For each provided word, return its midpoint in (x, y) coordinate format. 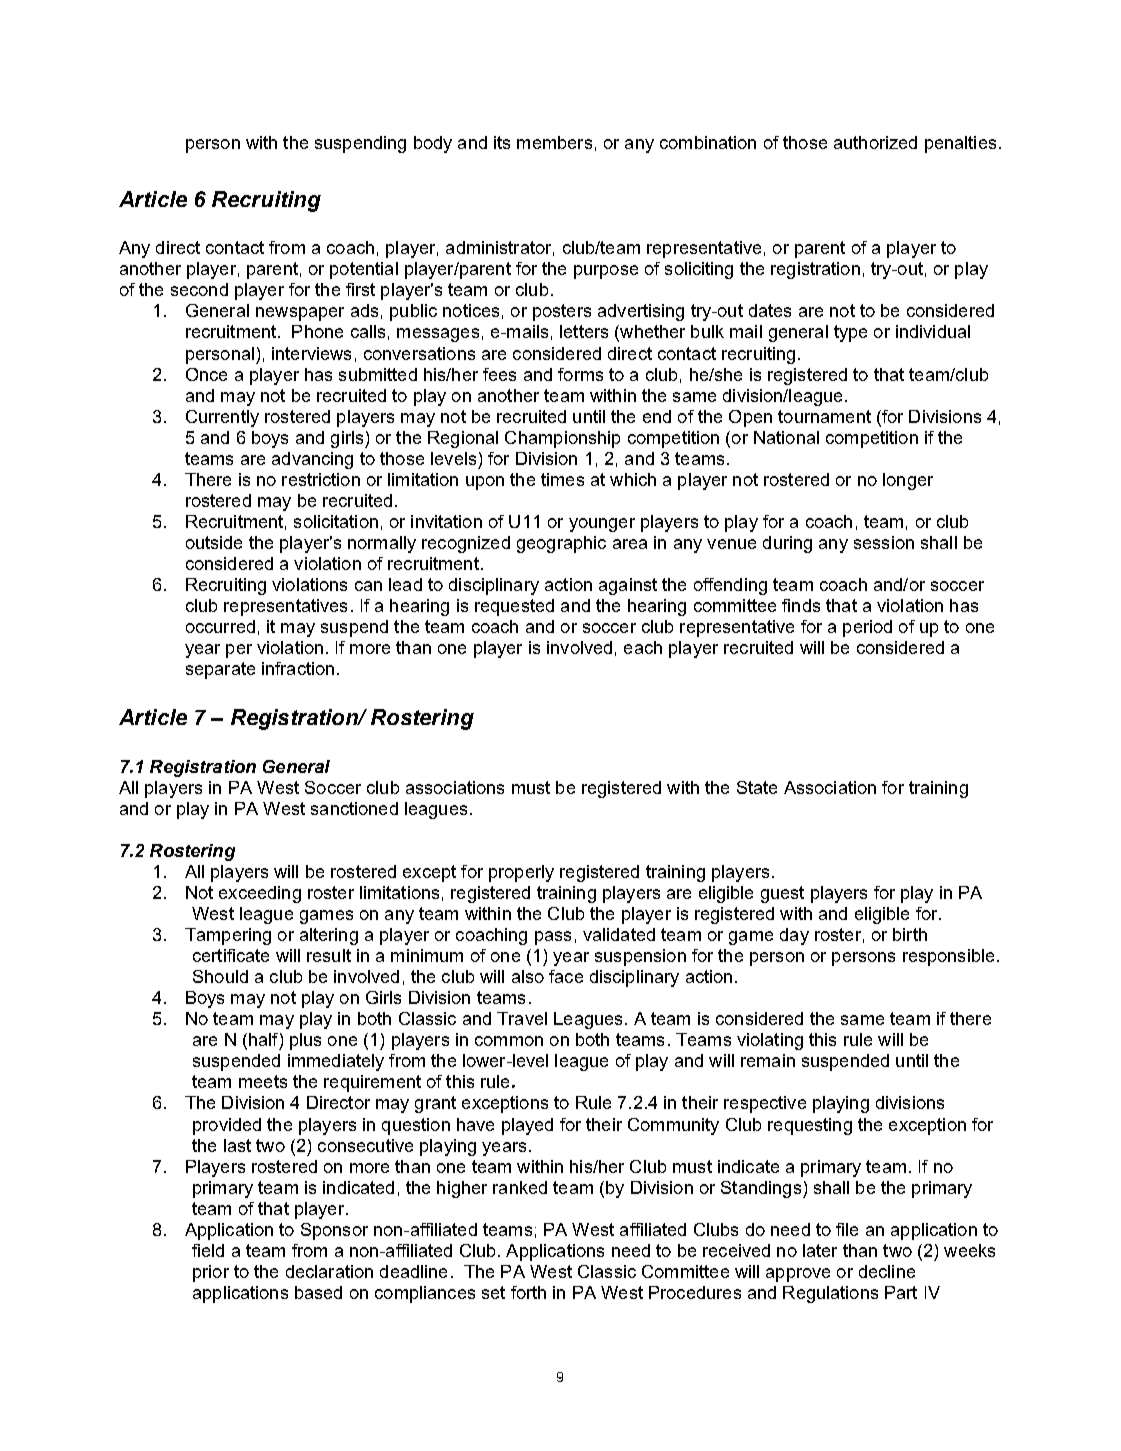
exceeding (260, 894)
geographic (561, 544)
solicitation (336, 521)
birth (910, 934)
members (554, 142)
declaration (329, 1271)
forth (528, 1292)
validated (619, 934)
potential (364, 270)
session (884, 542)
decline (887, 1271)
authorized (875, 142)
